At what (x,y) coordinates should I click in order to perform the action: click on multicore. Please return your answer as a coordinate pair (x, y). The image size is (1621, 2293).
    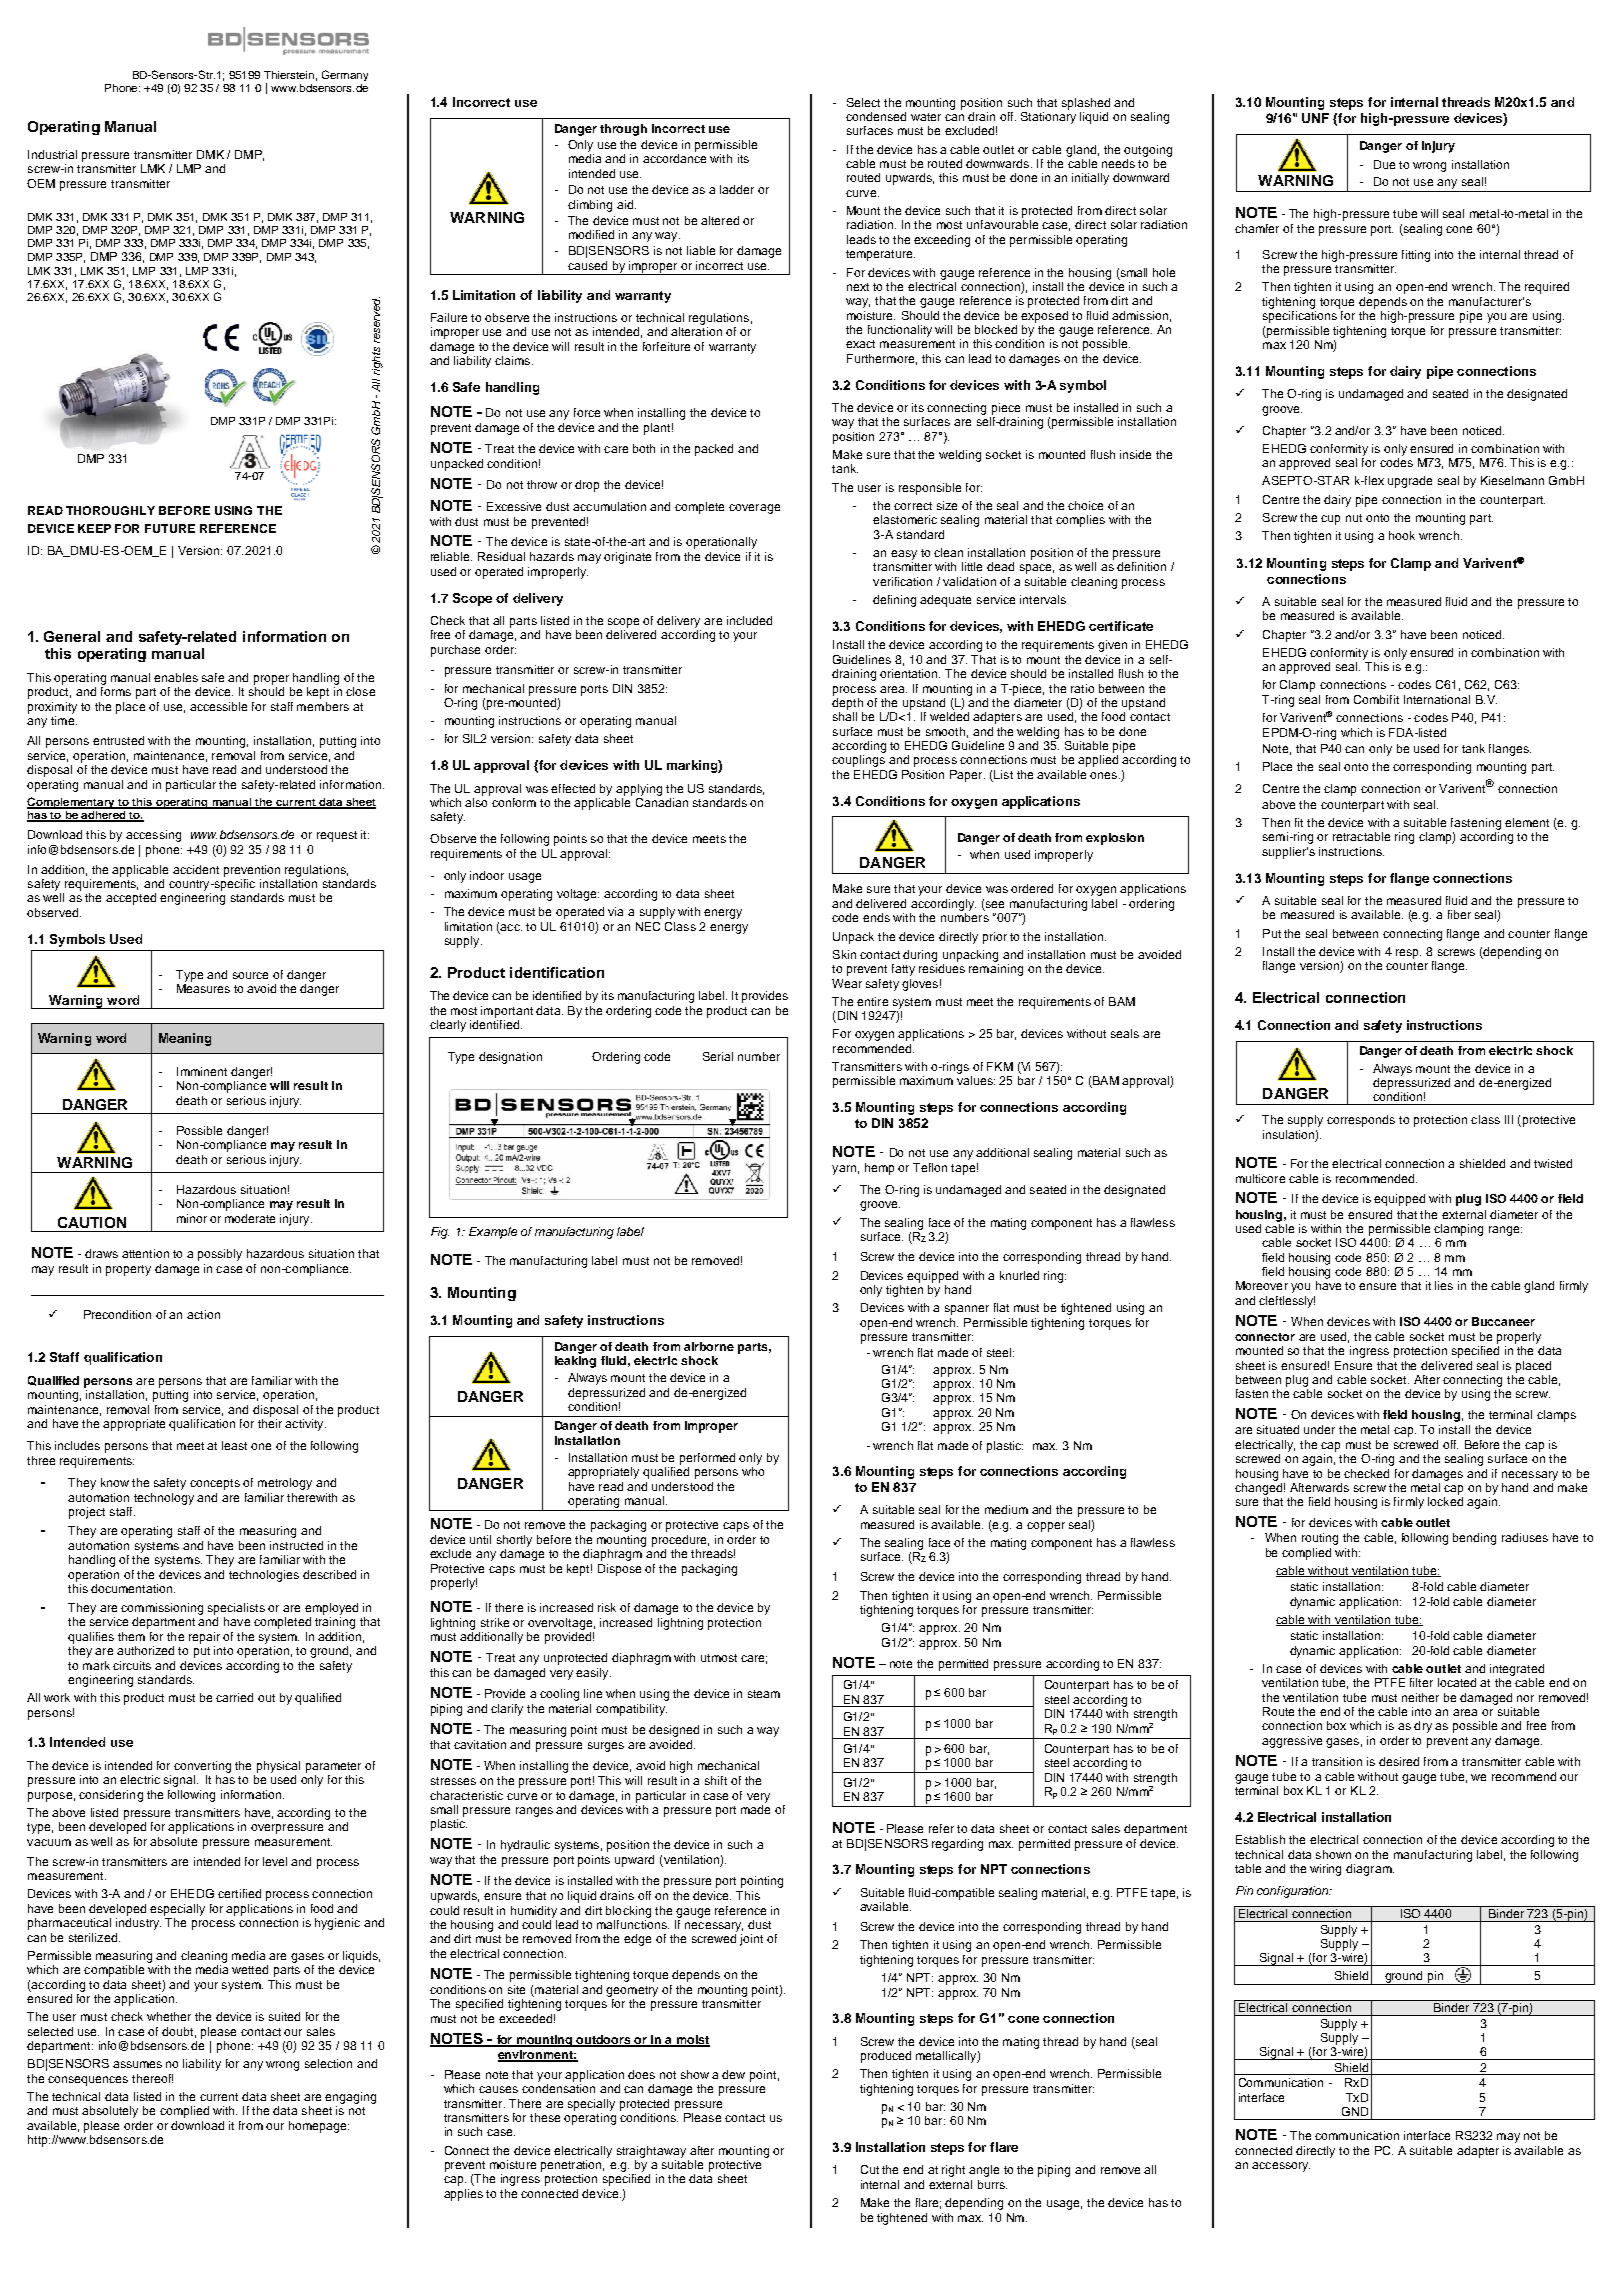
    Looking at the image, I should click on (1260, 1178).
